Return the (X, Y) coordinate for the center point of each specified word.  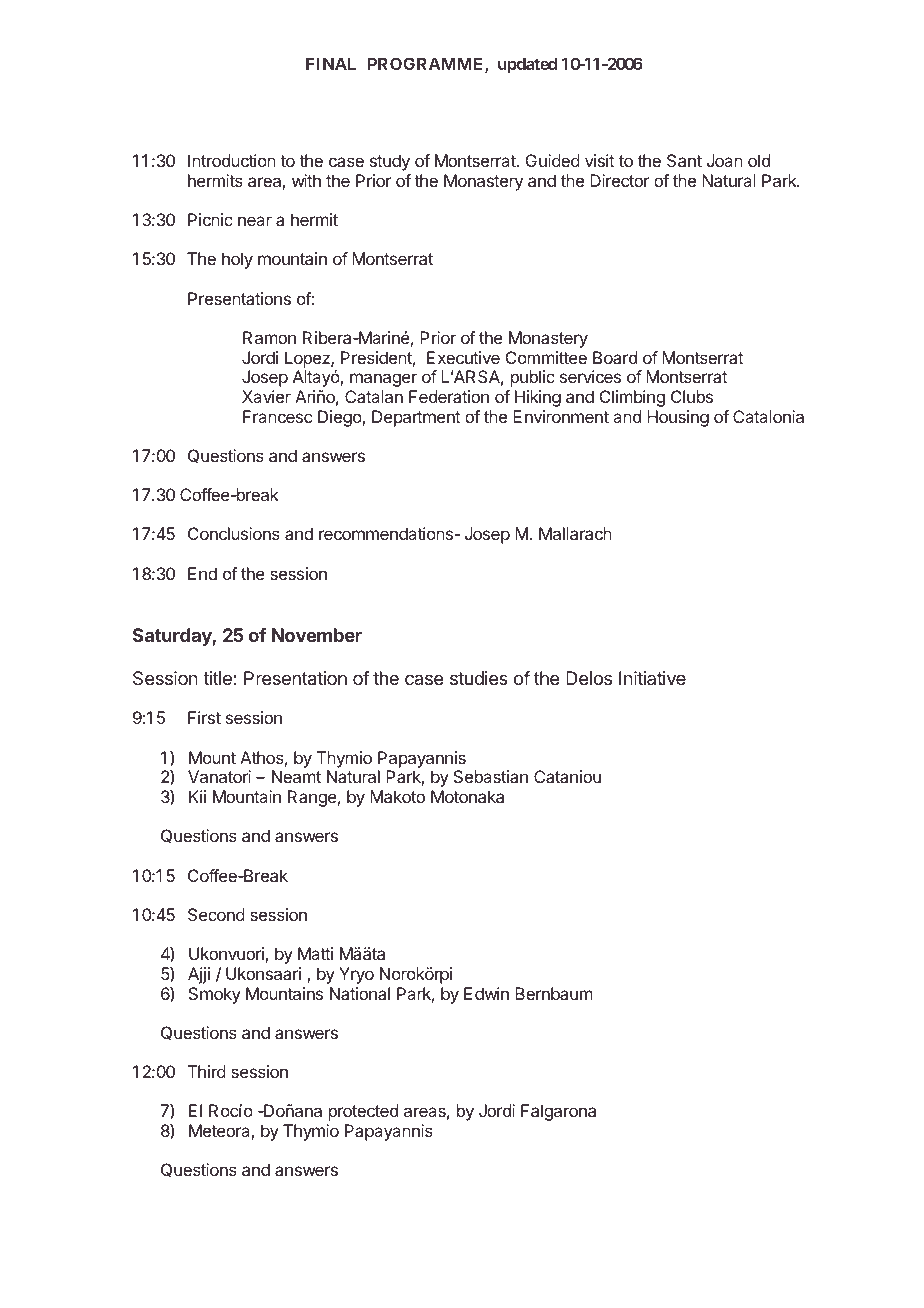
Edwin (486, 993)
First (204, 717)
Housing (678, 418)
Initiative (652, 678)
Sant (684, 160)
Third (207, 1071)
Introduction (232, 160)
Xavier (266, 396)
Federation (449, 396)
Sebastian (491, 776)
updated (527, 65)
